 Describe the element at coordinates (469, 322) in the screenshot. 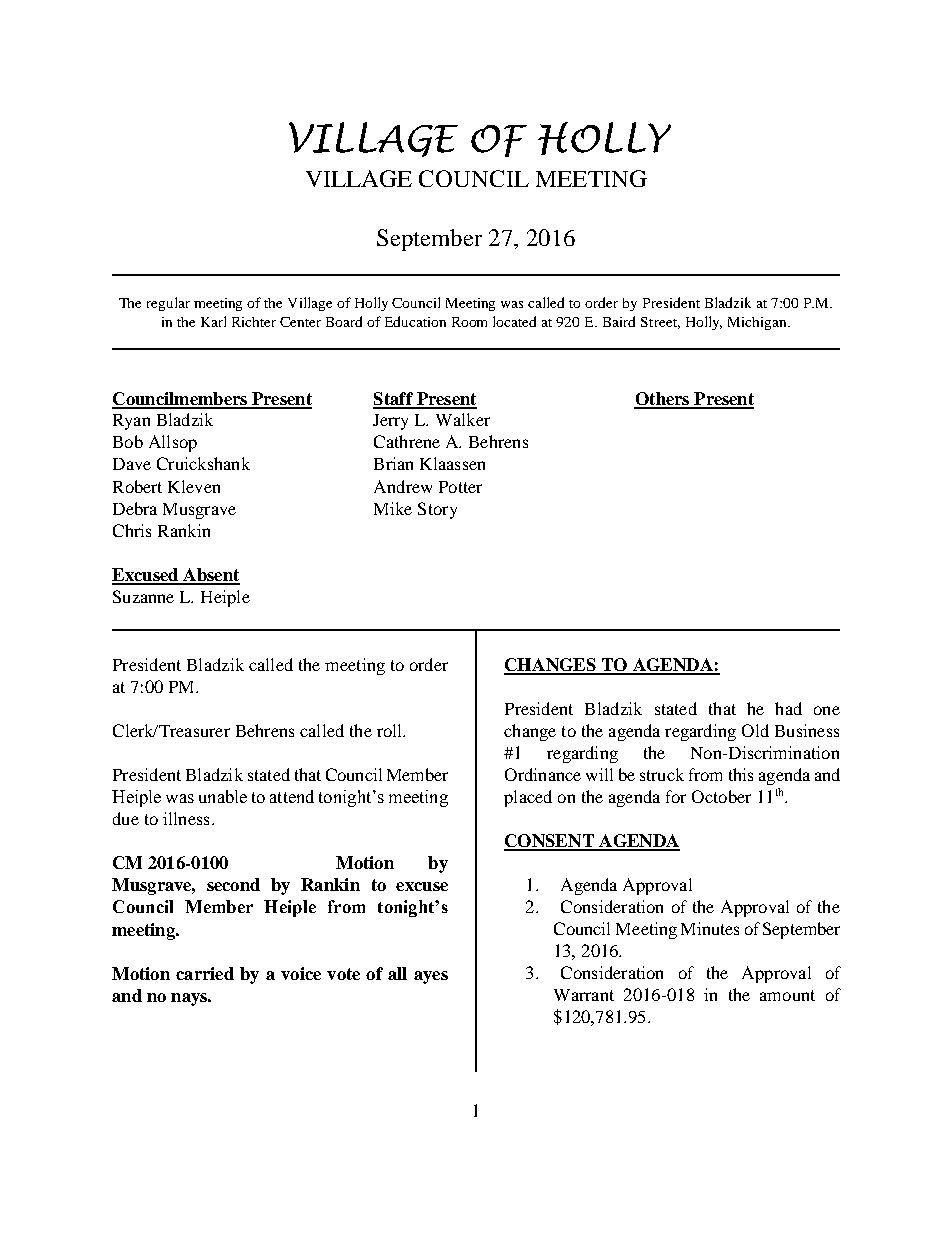

I see `Room` at that location.
